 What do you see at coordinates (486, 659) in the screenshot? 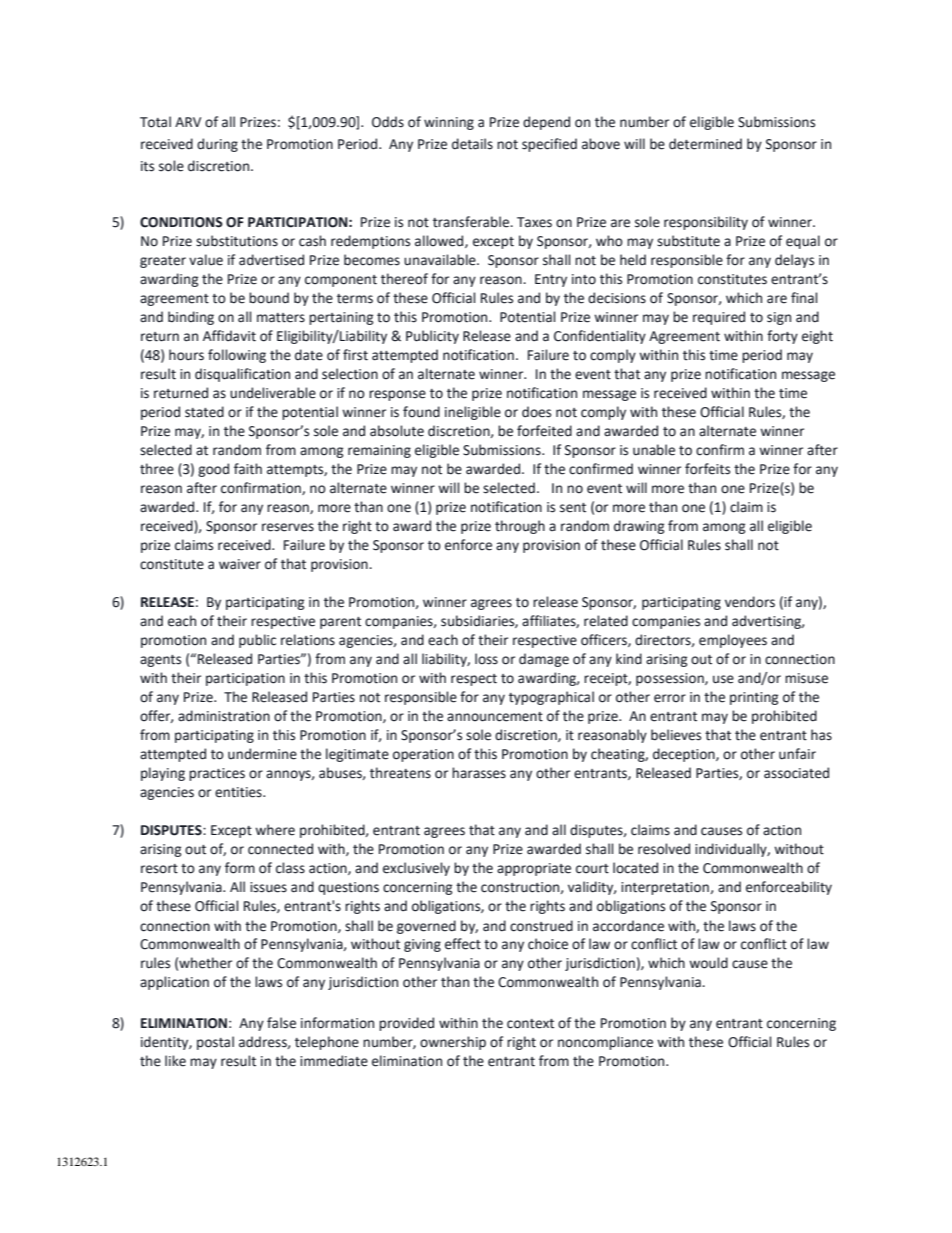
I see `loss` at bounding box center [486, 659].
